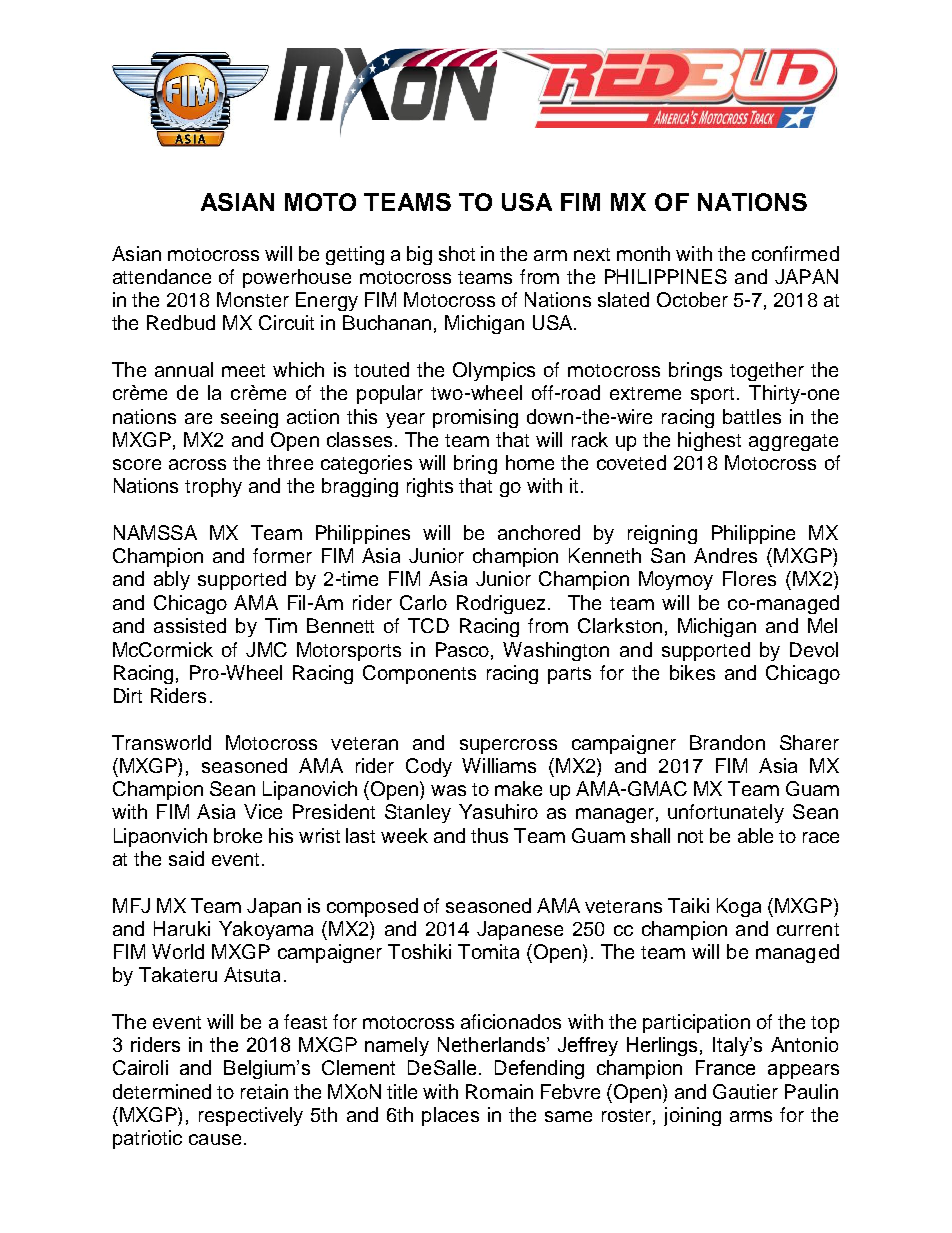 Image resolution: width=952 pixels, height=1233 pixels. Describe the element at coordinates (457, 253) in the screenshot. I see `shot` at that location.
